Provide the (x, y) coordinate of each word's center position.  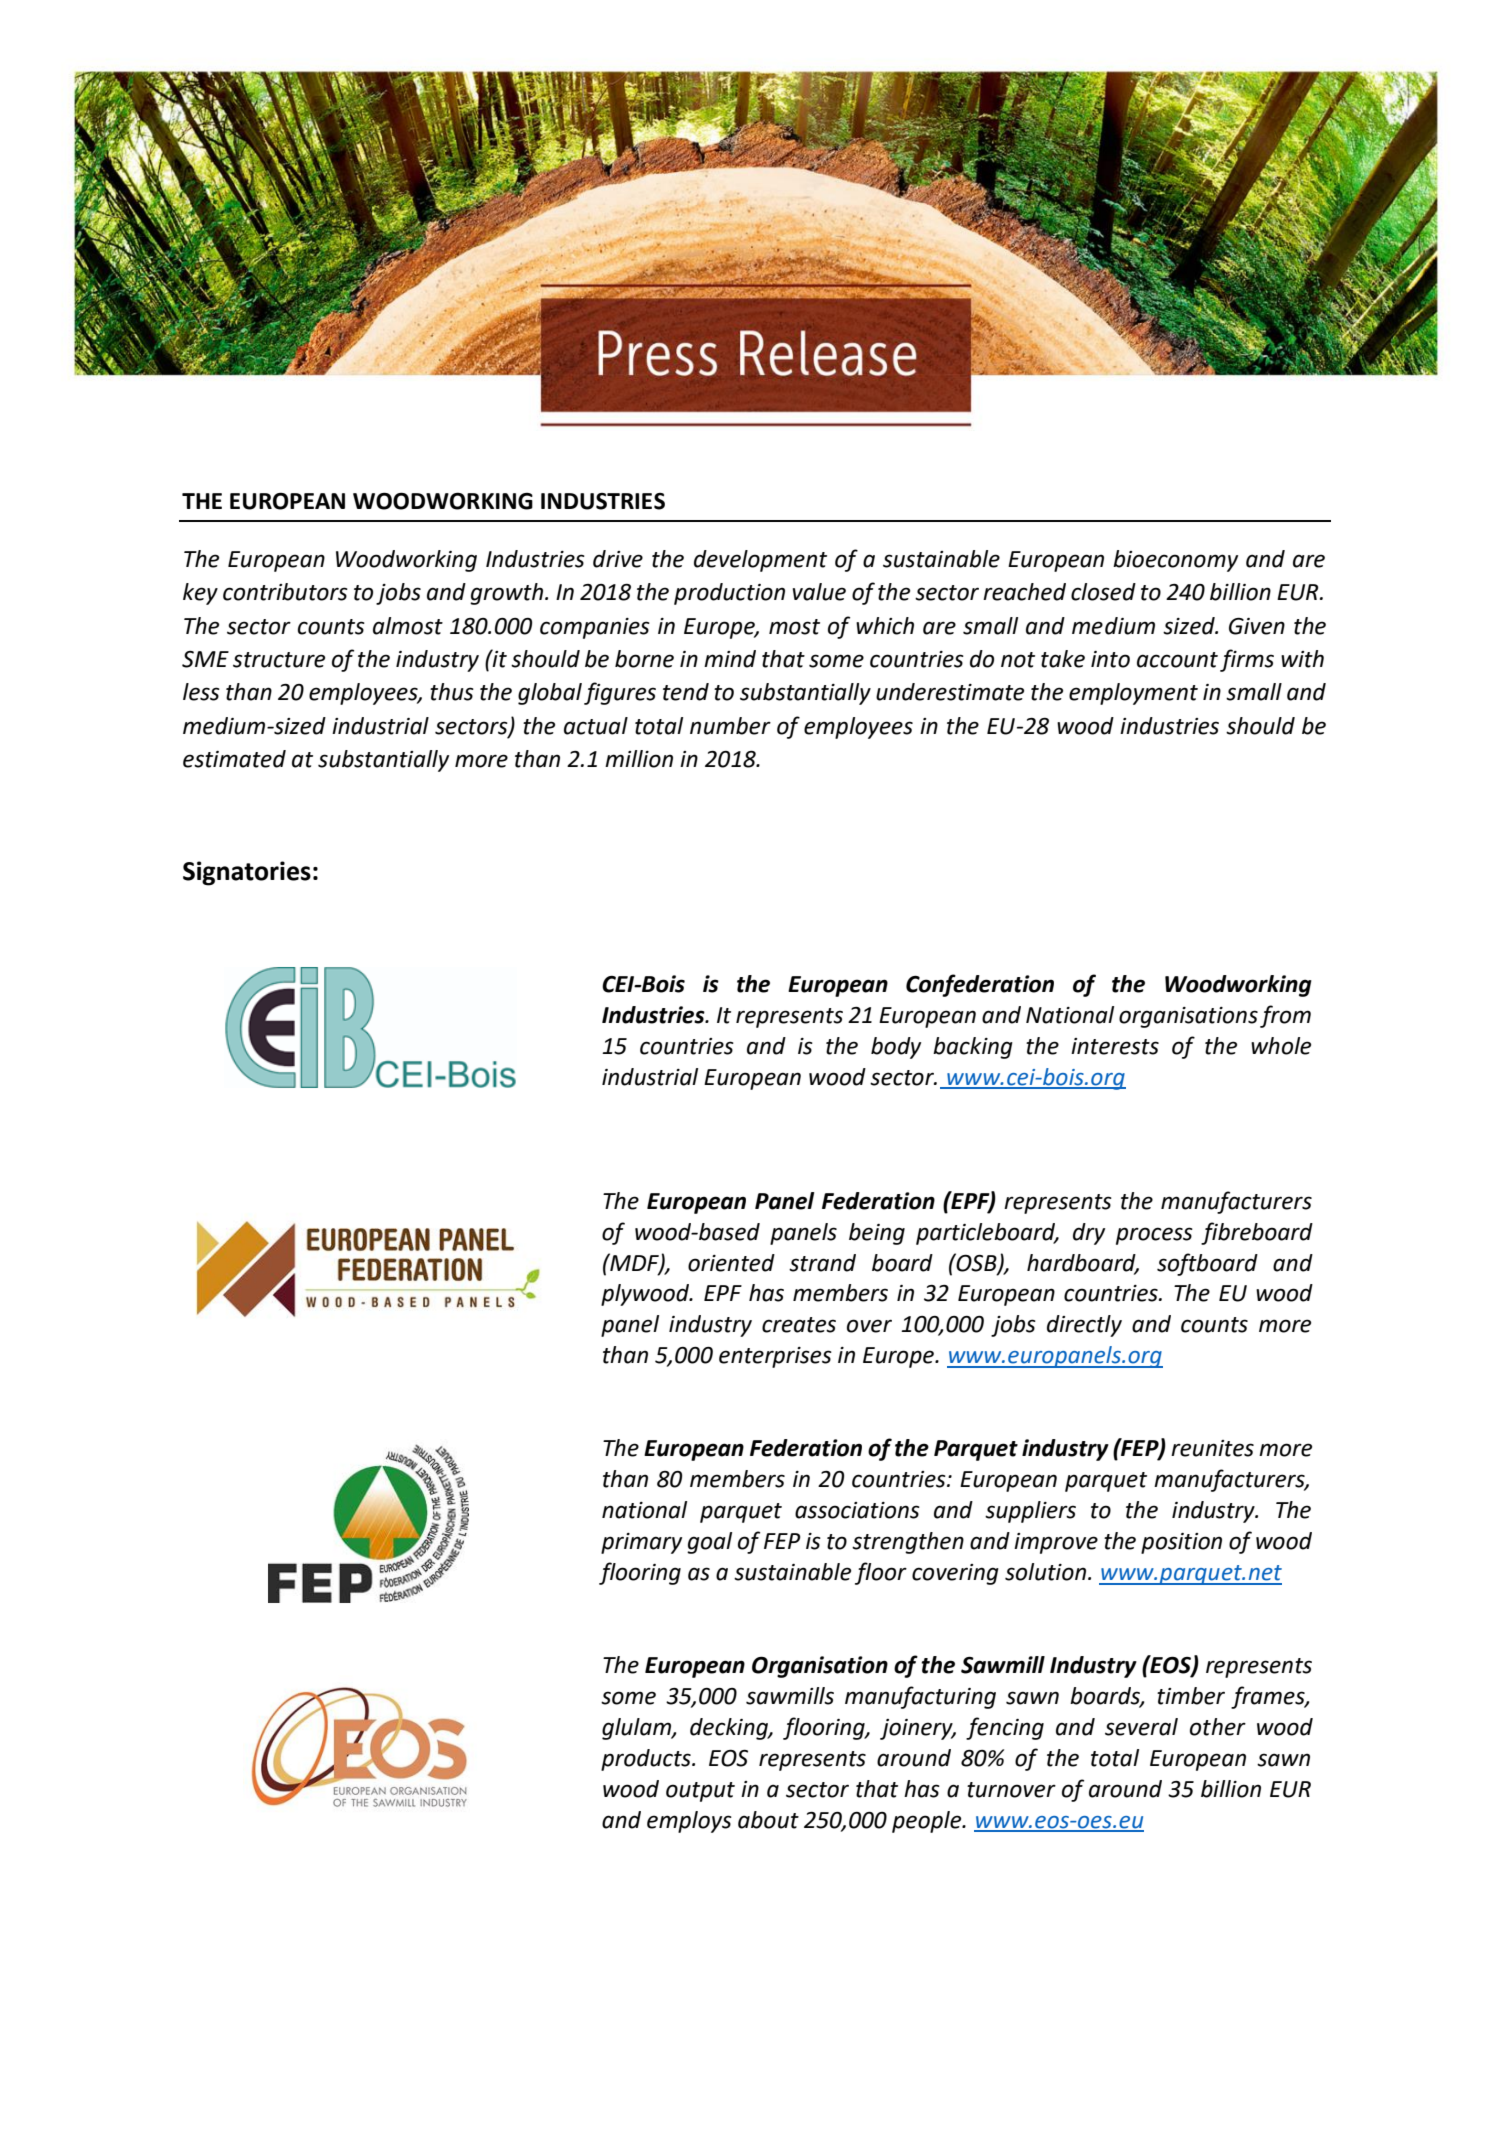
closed (1103, 592)
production (729, 594)
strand (822, 1263)
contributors (285, 592)
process (1154, 1236)
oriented (731, 1263)
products (647, 1760)
